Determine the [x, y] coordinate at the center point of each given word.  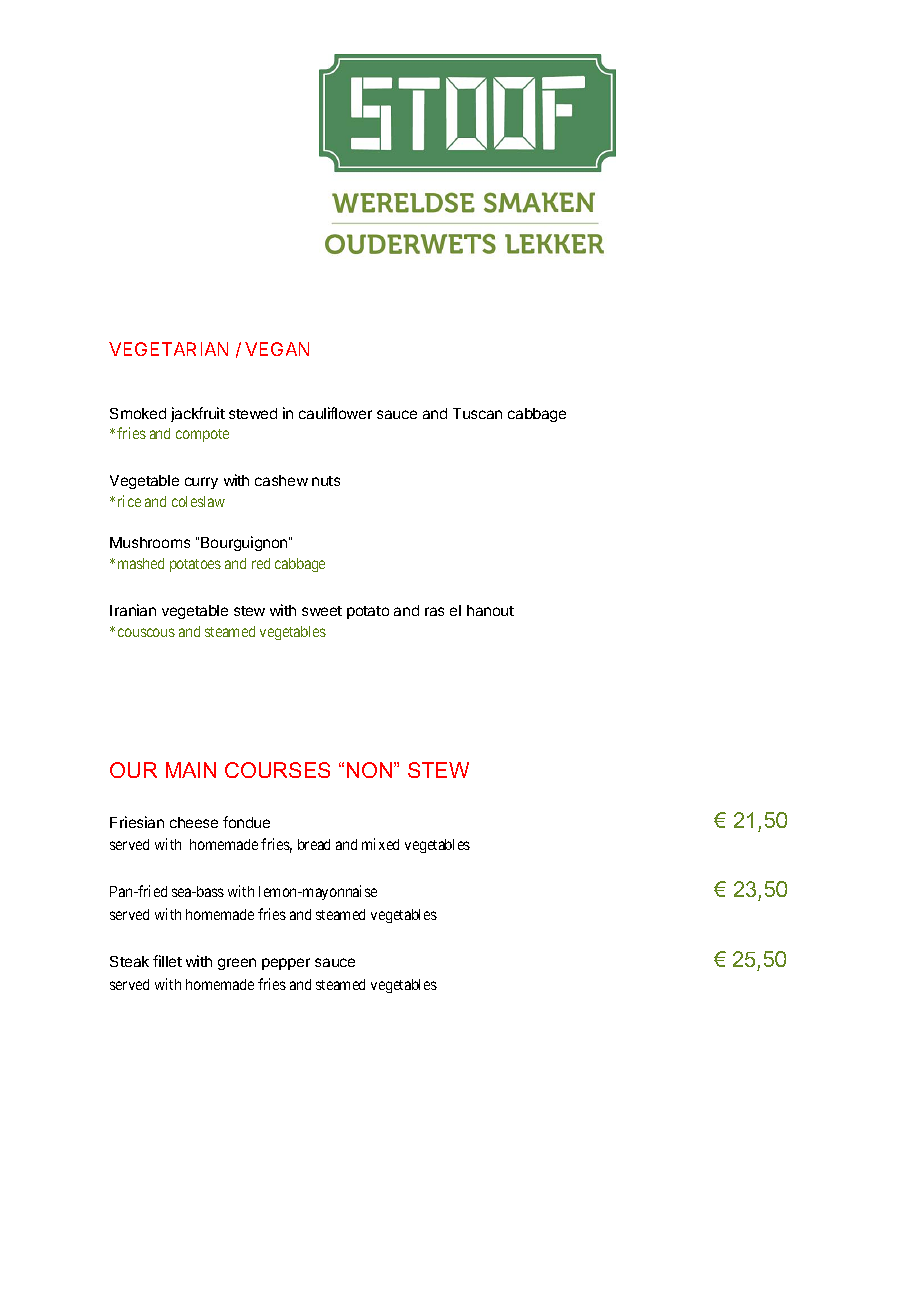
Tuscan [477, 413]
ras [434, 611]
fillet [167, 961]
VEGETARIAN [168, 349]
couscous [146, 632]
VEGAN [277, 349]
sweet [322, 611]
